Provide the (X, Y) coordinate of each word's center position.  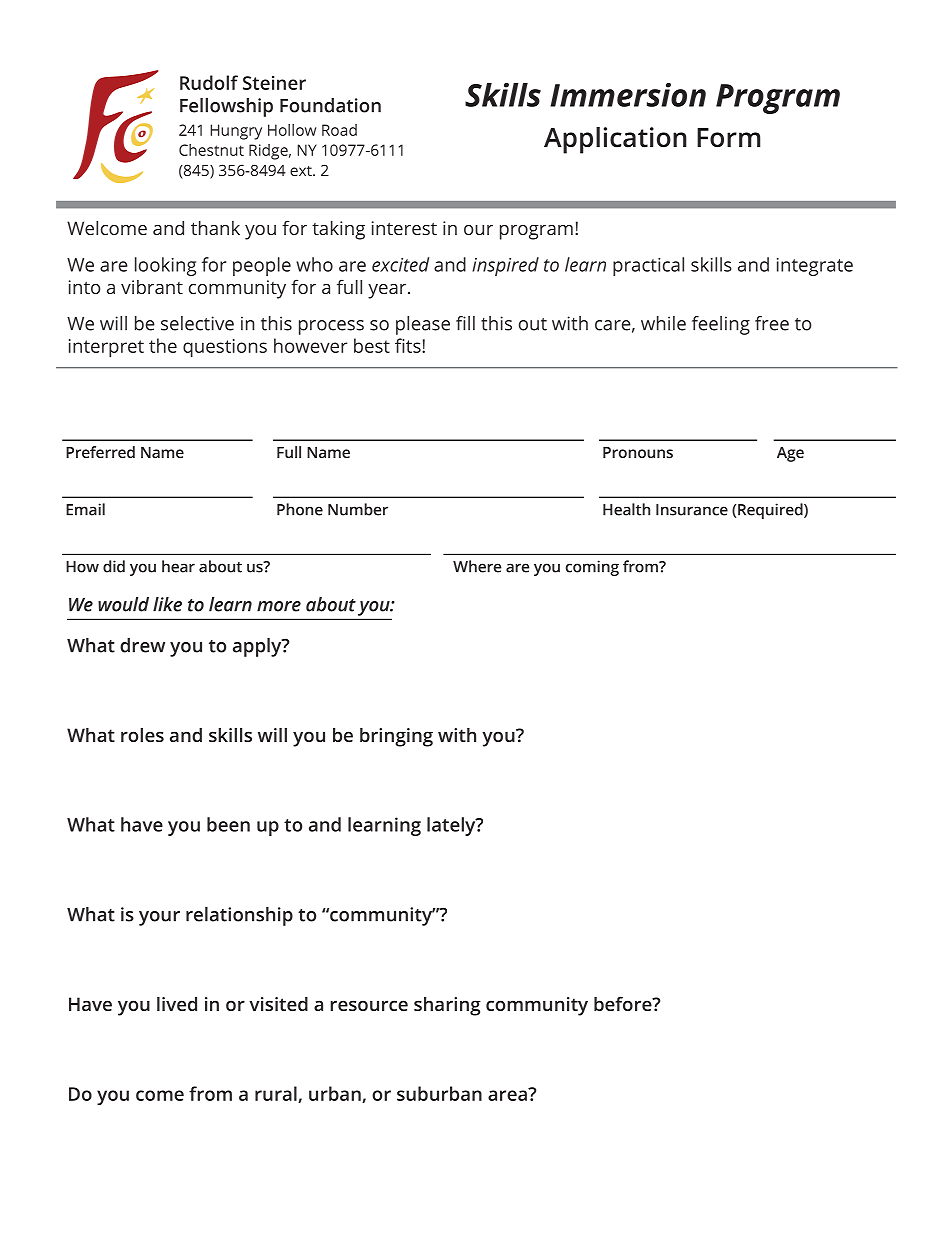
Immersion (628, 95)
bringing (396, 737)
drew (142, 645)
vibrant (152, 287)
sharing (447, 1006)
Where (477, 566)
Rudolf (209, 82)
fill (465, 323)
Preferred (100, 452)
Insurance (692, 510)
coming (592, 568)
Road (339, 130)
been (228, 824)
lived (177, 1004)
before (624, 1003)
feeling (721, 325)
